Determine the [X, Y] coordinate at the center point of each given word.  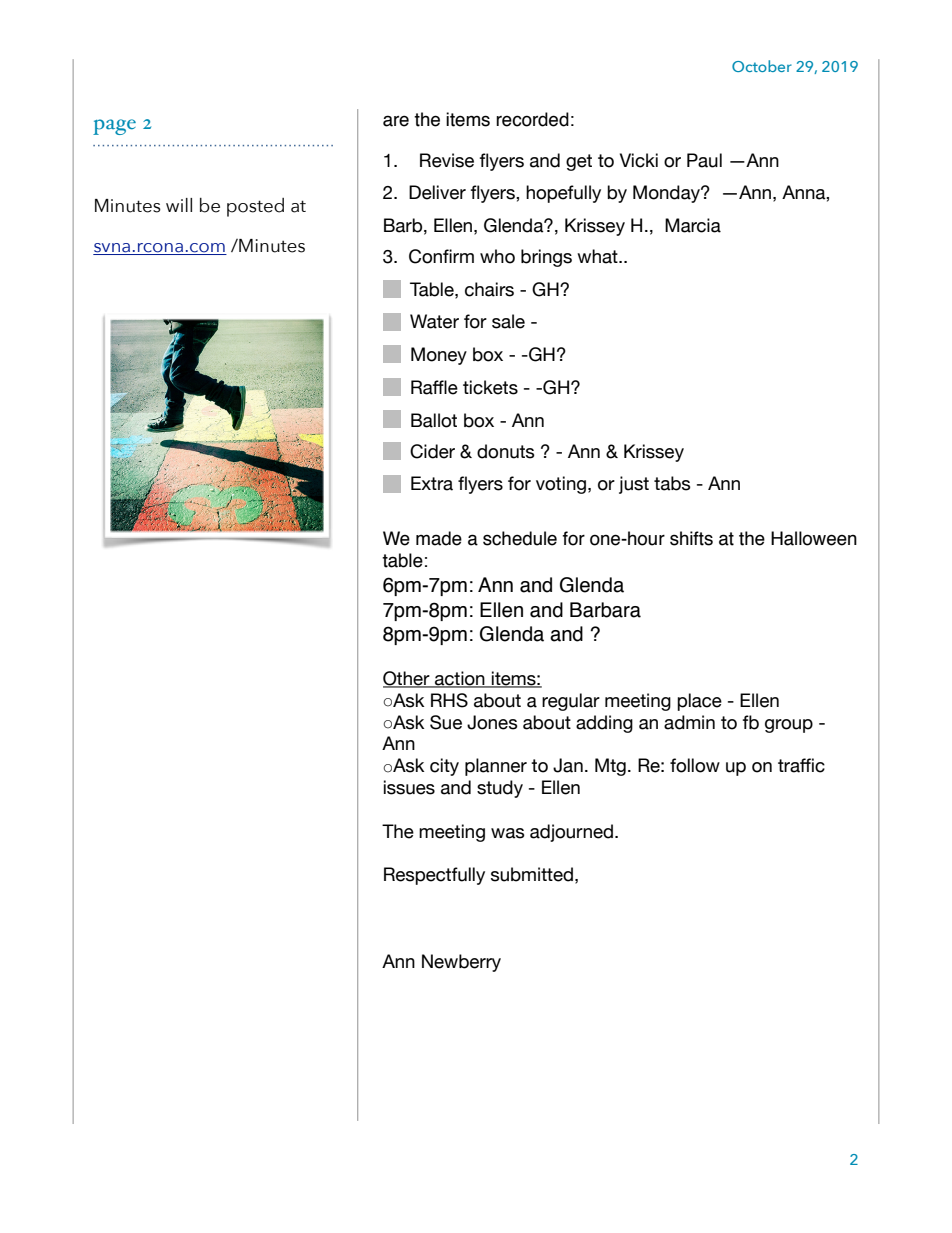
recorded [532, 119]
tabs [672, 483]
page [114, 127]
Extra [432, 483]
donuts [506, 451]
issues [409, 787]
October [762, 66]
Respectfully [434, 876]
